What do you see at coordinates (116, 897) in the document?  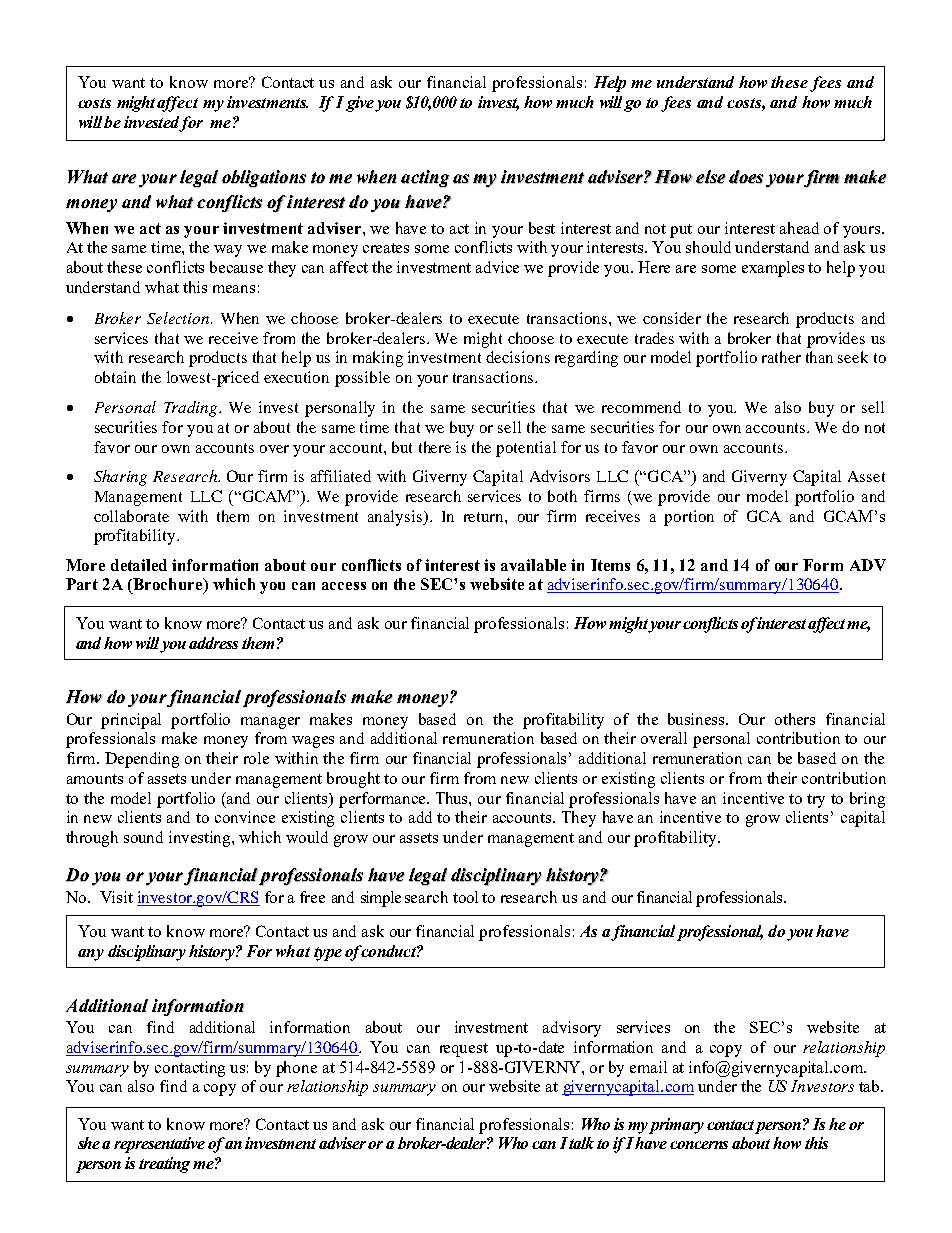 I see `Visit` at bounding box center [116, 897].
